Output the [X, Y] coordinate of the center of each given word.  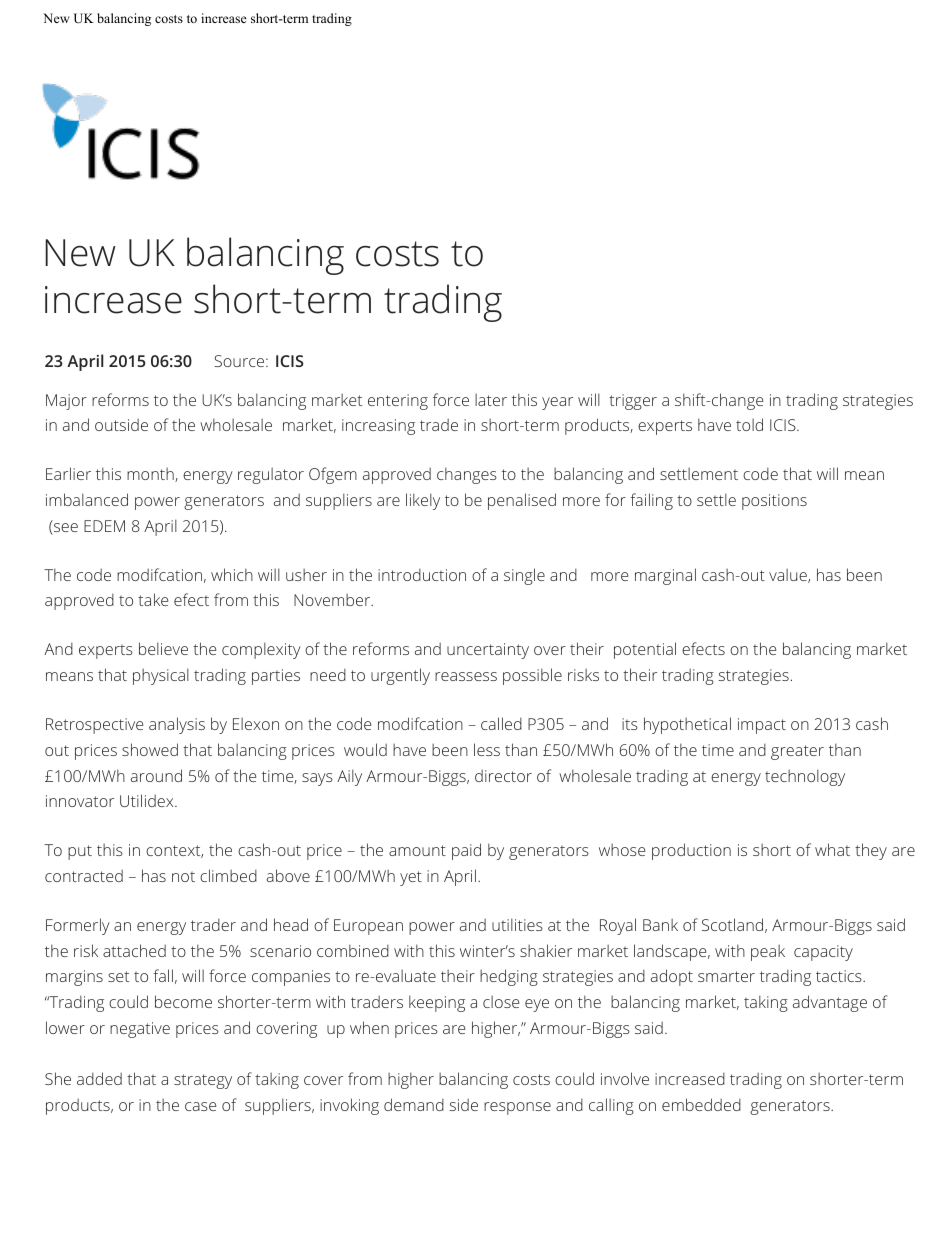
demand [414, 1104]
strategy [203, 1081]
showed [150, 749]
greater [797, 752]
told [749, 424]
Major [66, 402]
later [491, 400]
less [487, 749]
